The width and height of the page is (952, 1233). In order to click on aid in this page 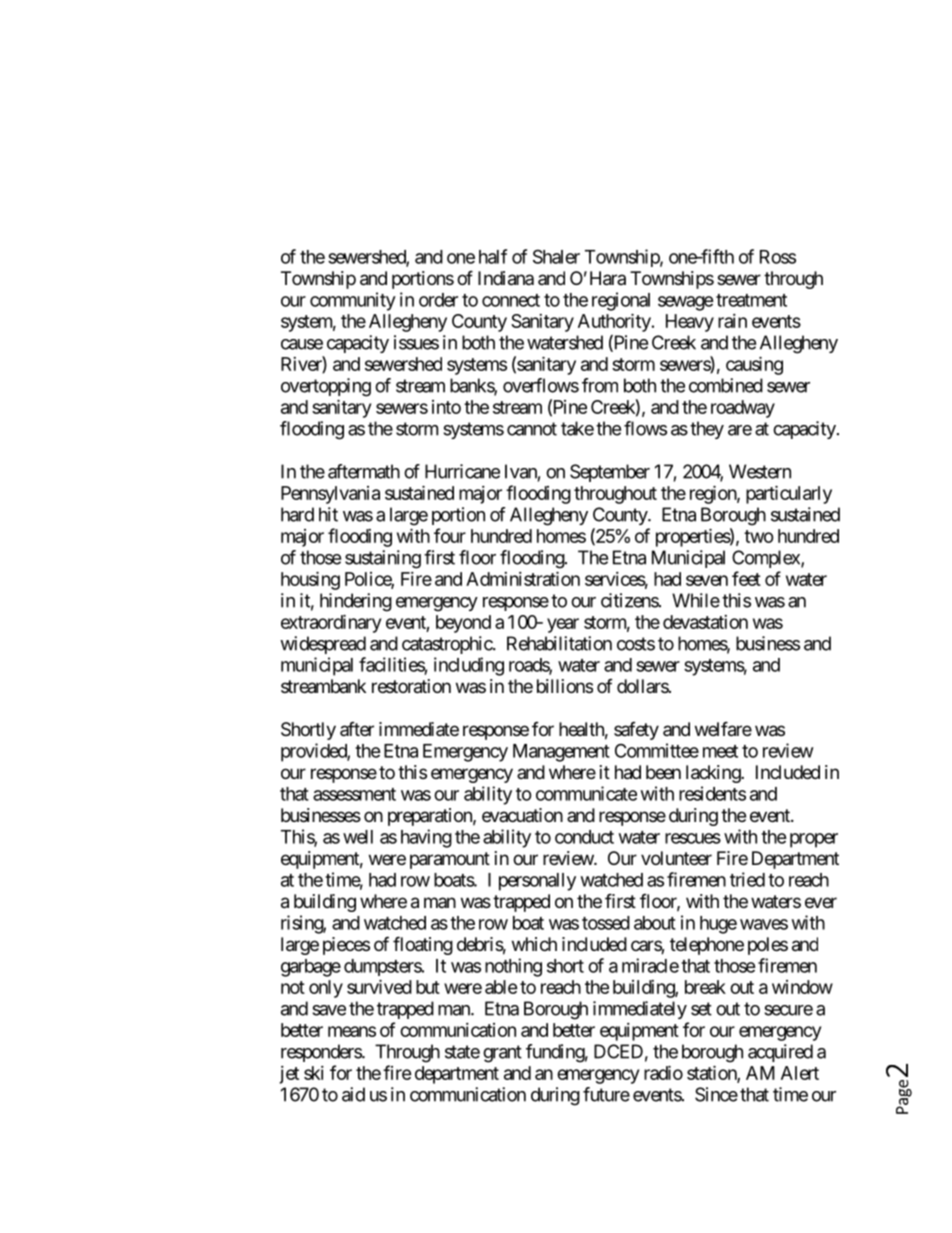, I will do `click(353, 1094)`.
